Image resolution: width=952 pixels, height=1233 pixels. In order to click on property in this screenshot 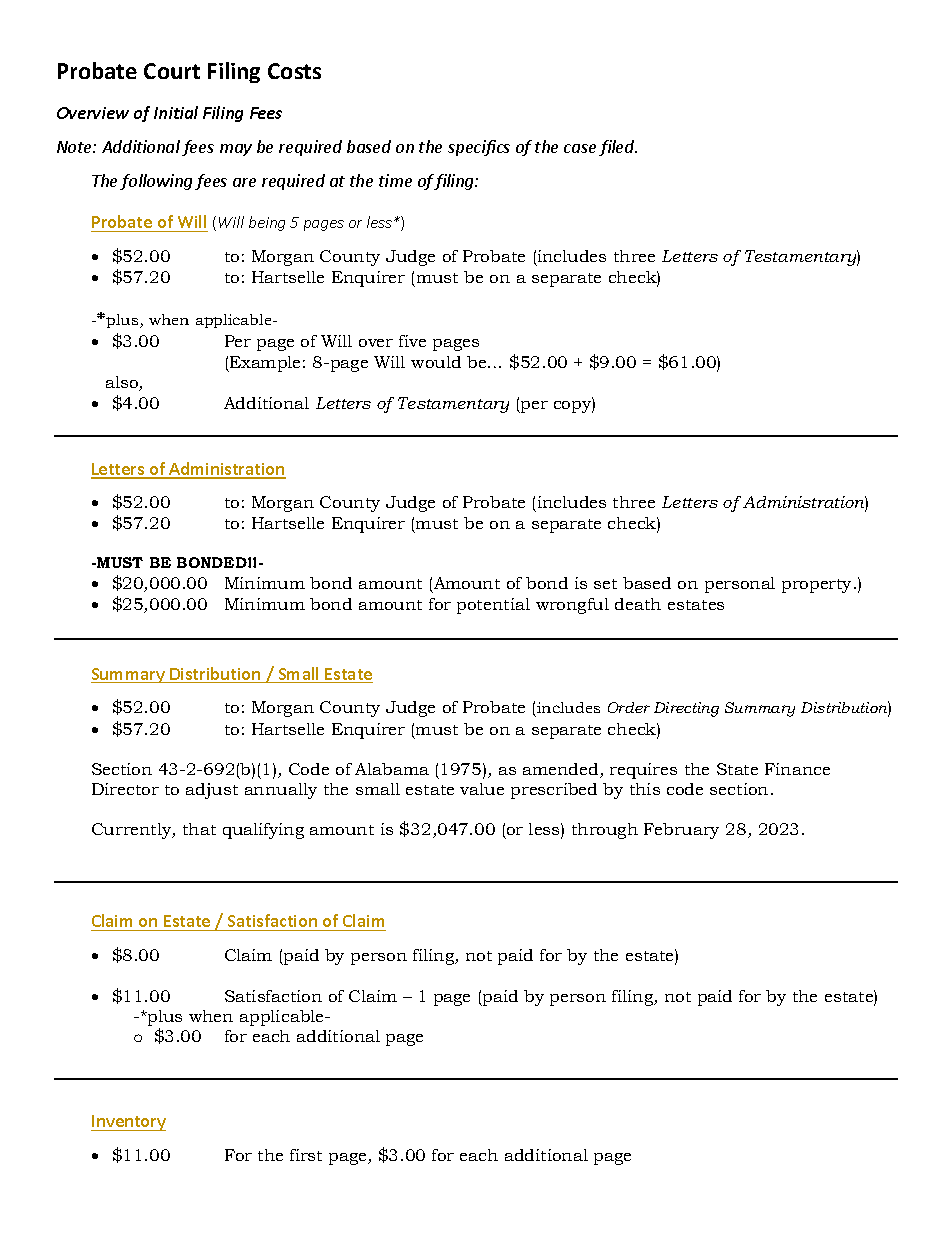, I will do `click(818, 586)`.
